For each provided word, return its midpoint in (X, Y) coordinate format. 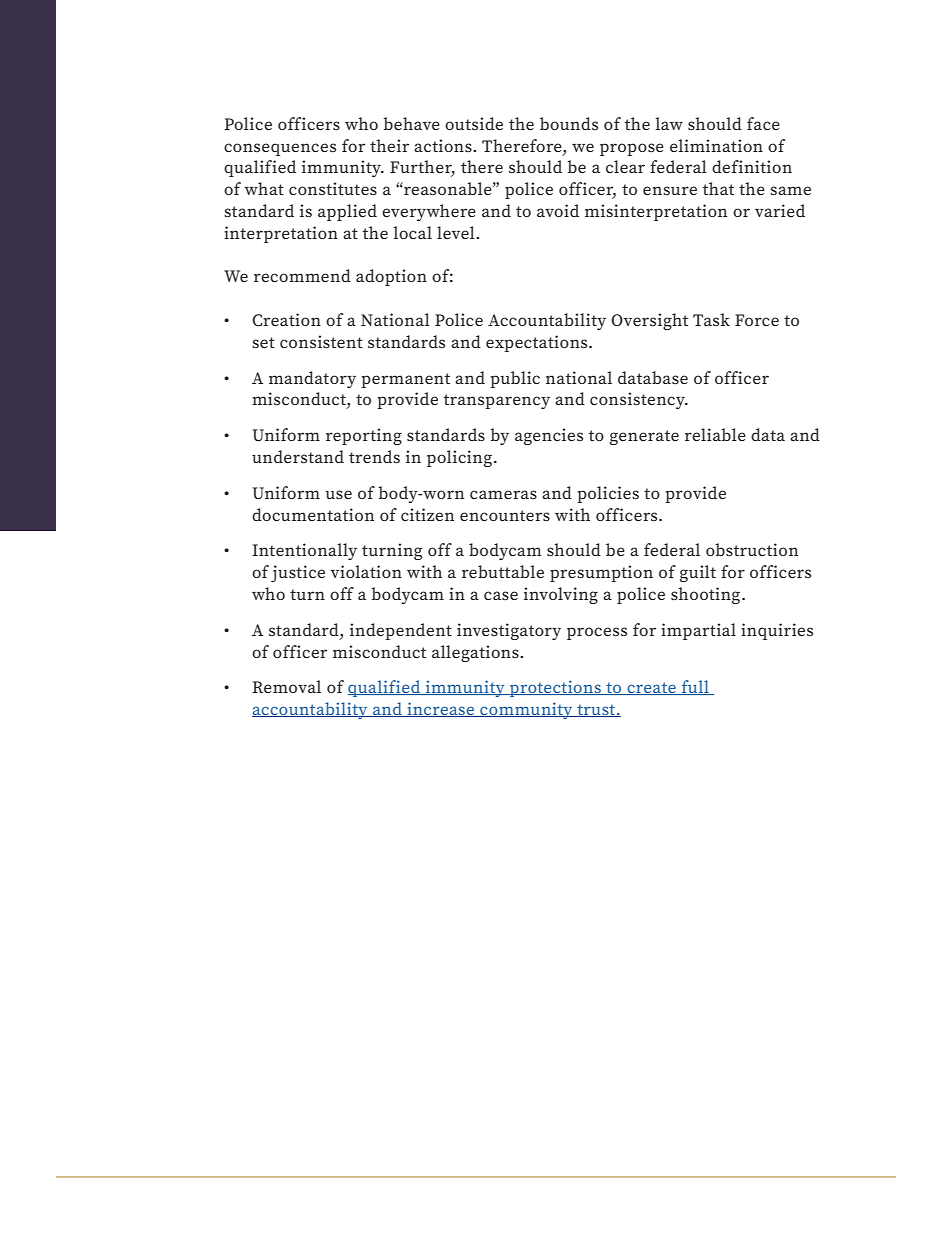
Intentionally (304, 551)
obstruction (752, 549)
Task (711, 319)
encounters (505, 515)
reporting (364, 436)
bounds (569, 123)
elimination (716, 145)
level (457, 232)
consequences (280, 149)
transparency (497, 401)
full (695, 687)
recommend (302, 275)
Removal (286, 686)
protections (555, 688)
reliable (715, 434)
